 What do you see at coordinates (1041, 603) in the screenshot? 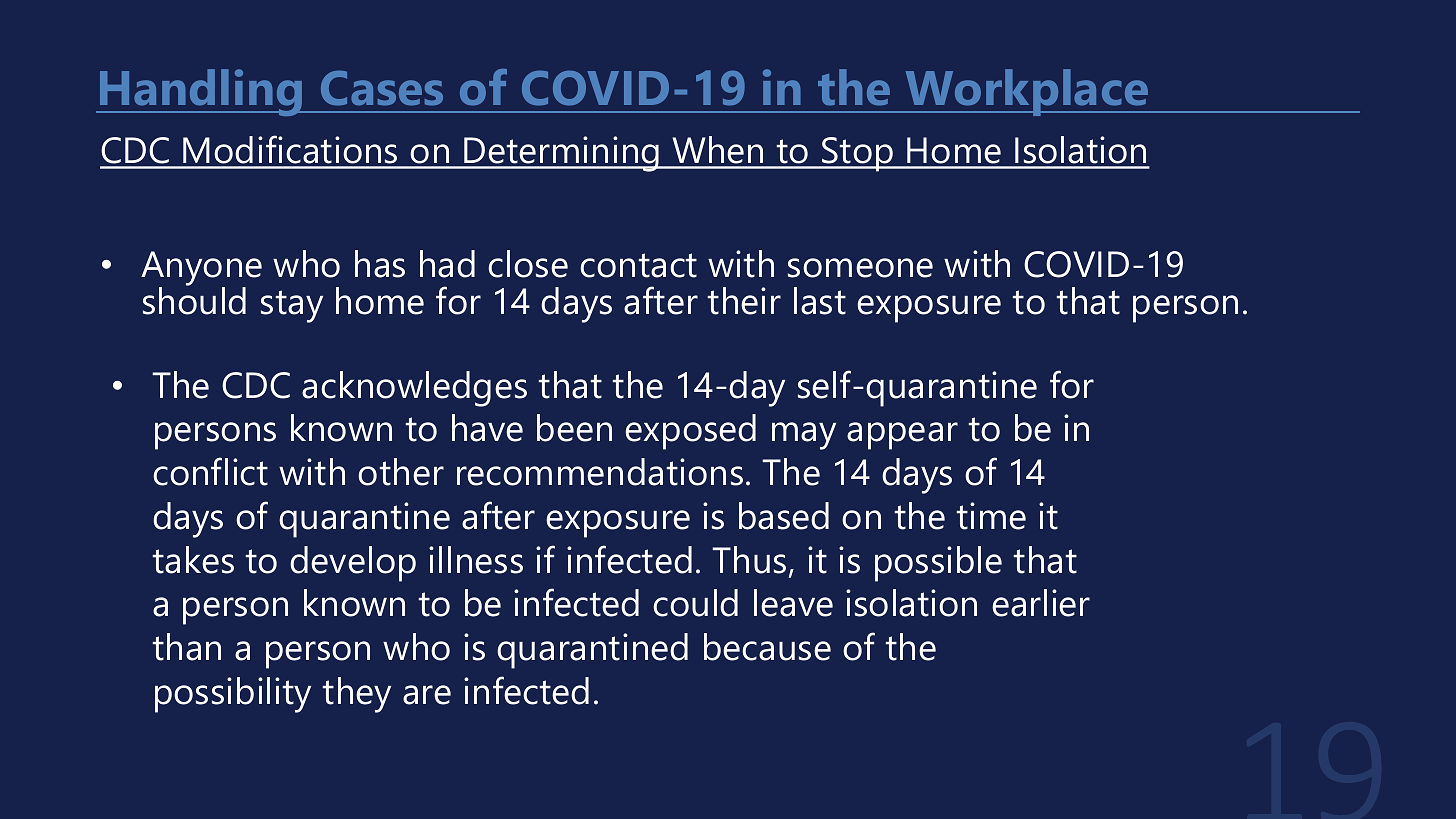
I see `earlier` at bounding box center [1041, 603].
